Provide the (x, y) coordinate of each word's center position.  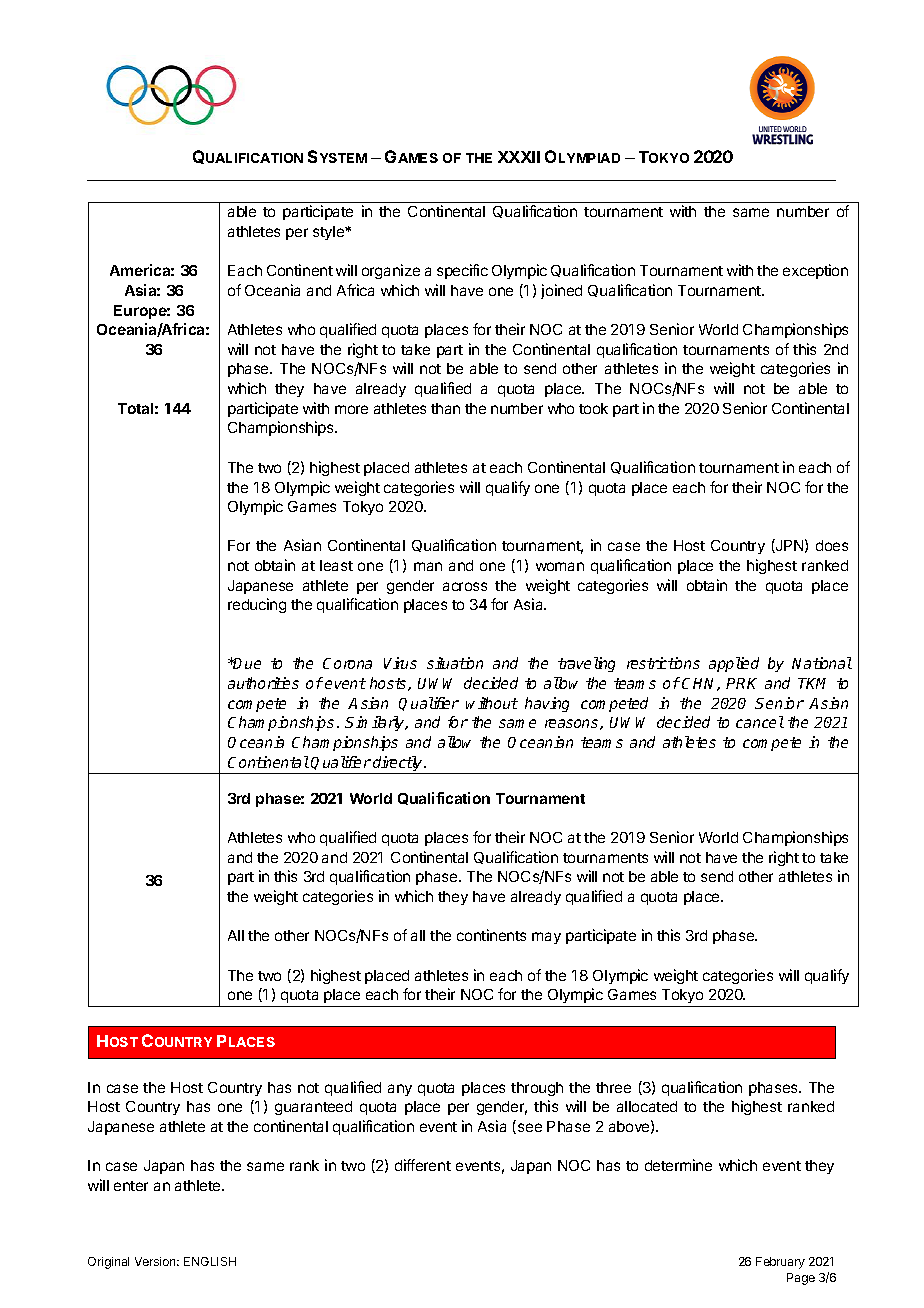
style (329, 233)
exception (815, 271)
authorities (263, 683)
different (423, 1165)
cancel (760, 722)
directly (398, 765)
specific (462, 271)
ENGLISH (210, 1261)
